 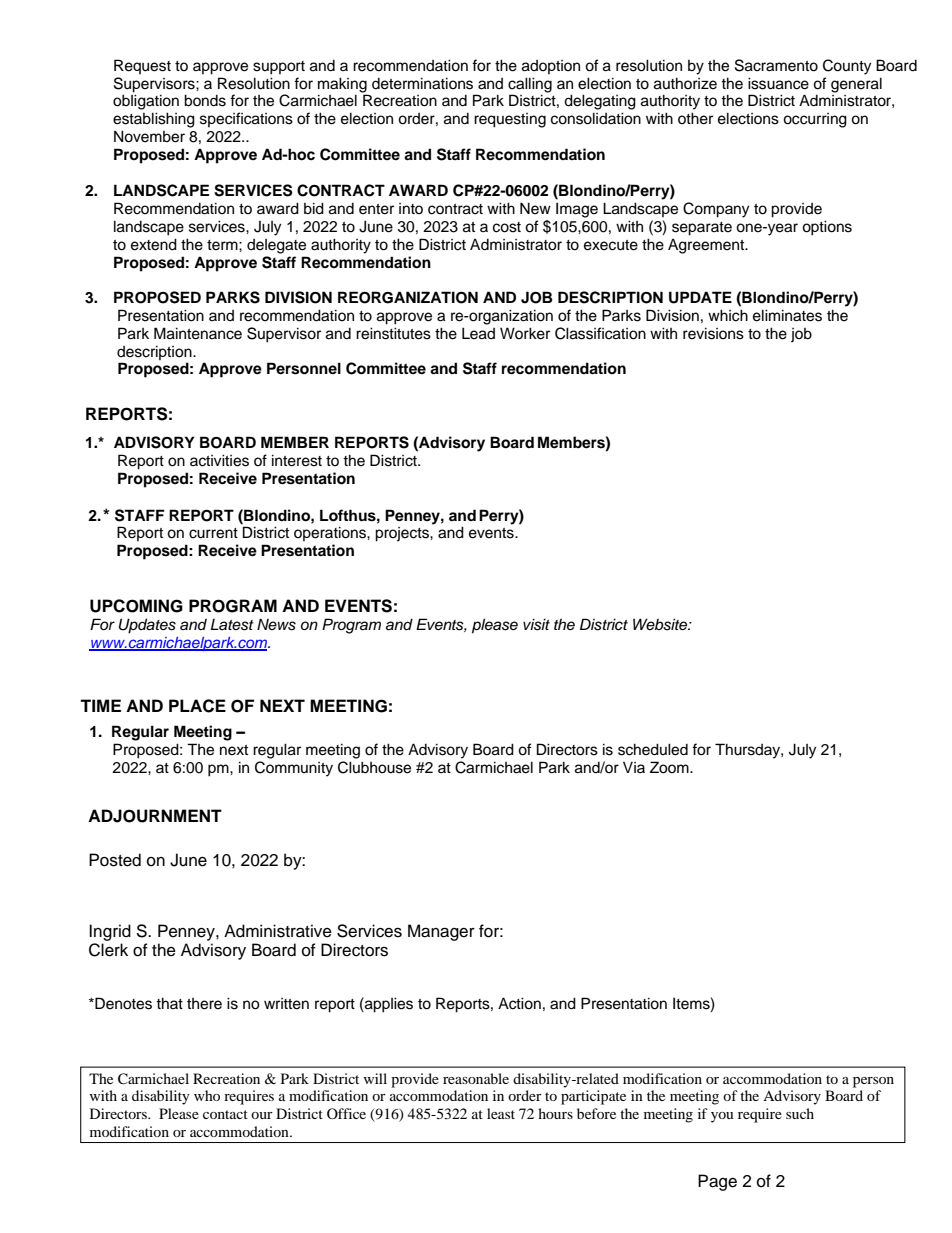 What do you see at coordinates (374, 767) in the page?
I see `Clubhouse` at bounding box center [374, 767].
